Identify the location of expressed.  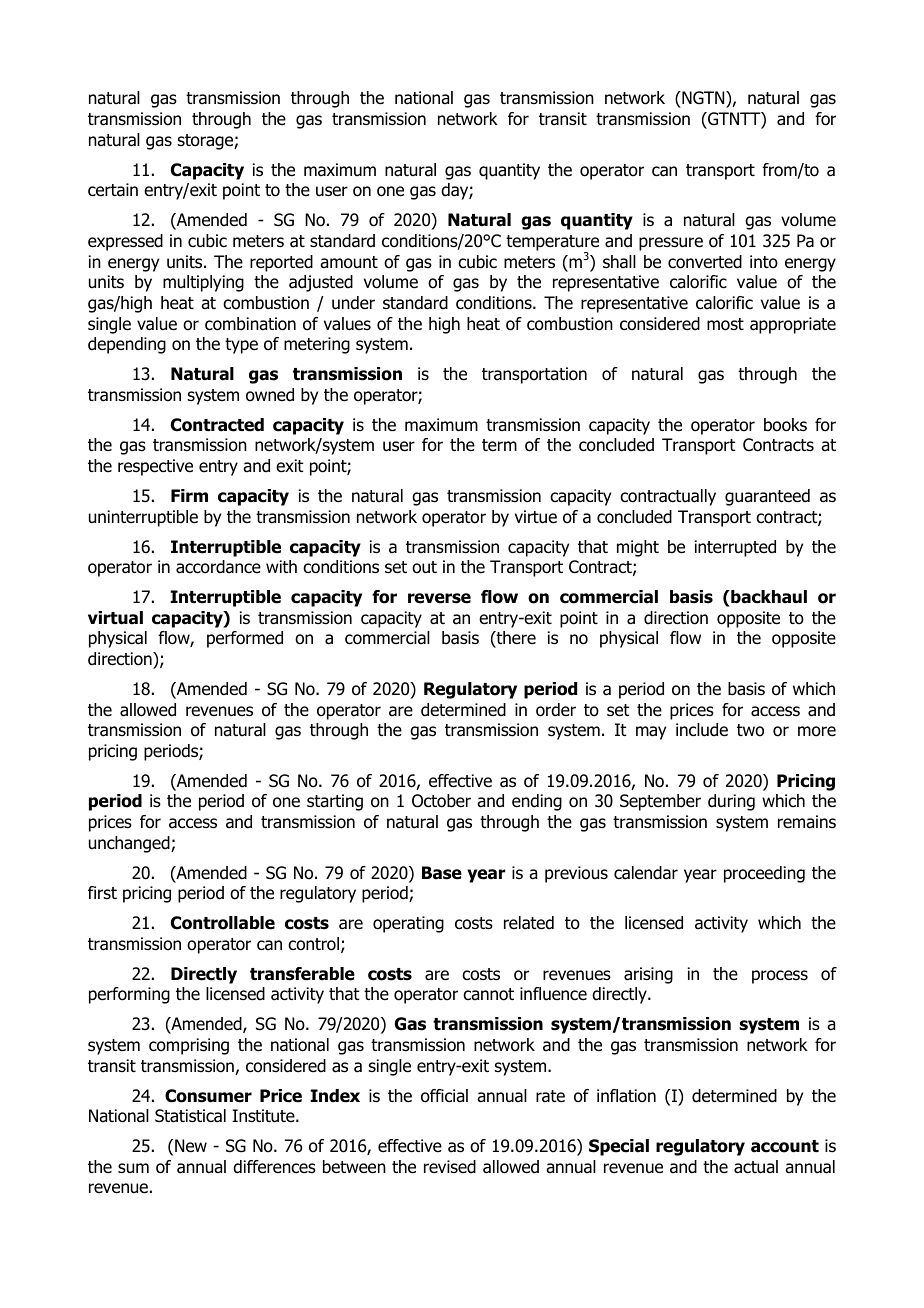
(125, 242).
